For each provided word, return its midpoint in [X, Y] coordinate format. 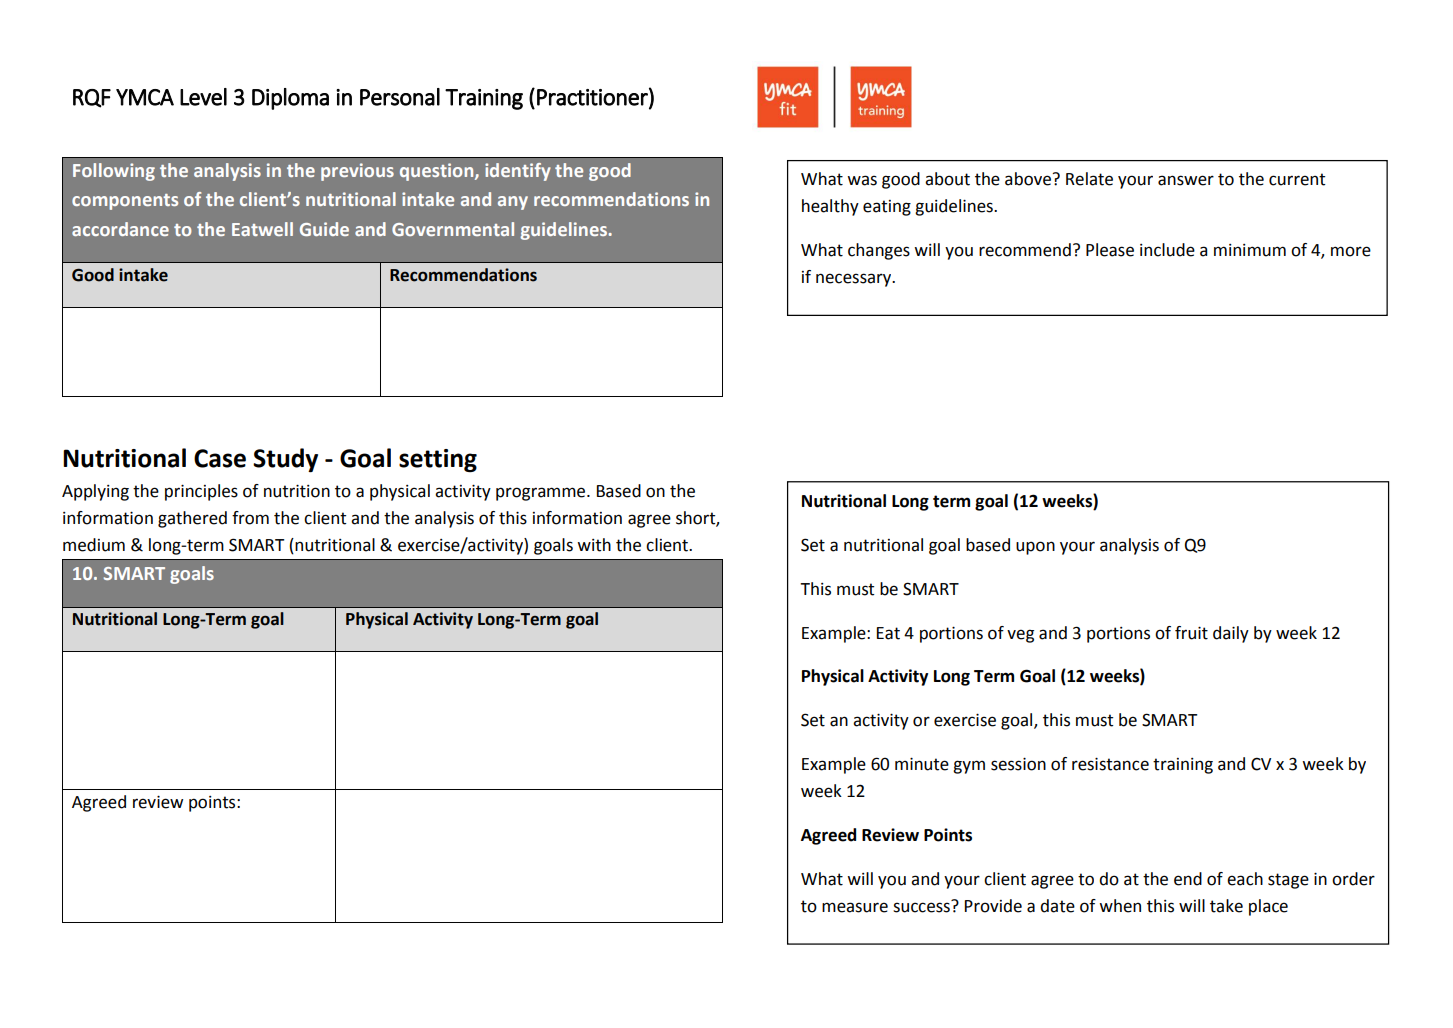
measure [855, 907]
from [250, 518]
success [922, 906]
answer [1186, 180]
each [1245, 879]
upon [1035, 548]
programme [542, 494]
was [862, 180]
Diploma [290, 99]
